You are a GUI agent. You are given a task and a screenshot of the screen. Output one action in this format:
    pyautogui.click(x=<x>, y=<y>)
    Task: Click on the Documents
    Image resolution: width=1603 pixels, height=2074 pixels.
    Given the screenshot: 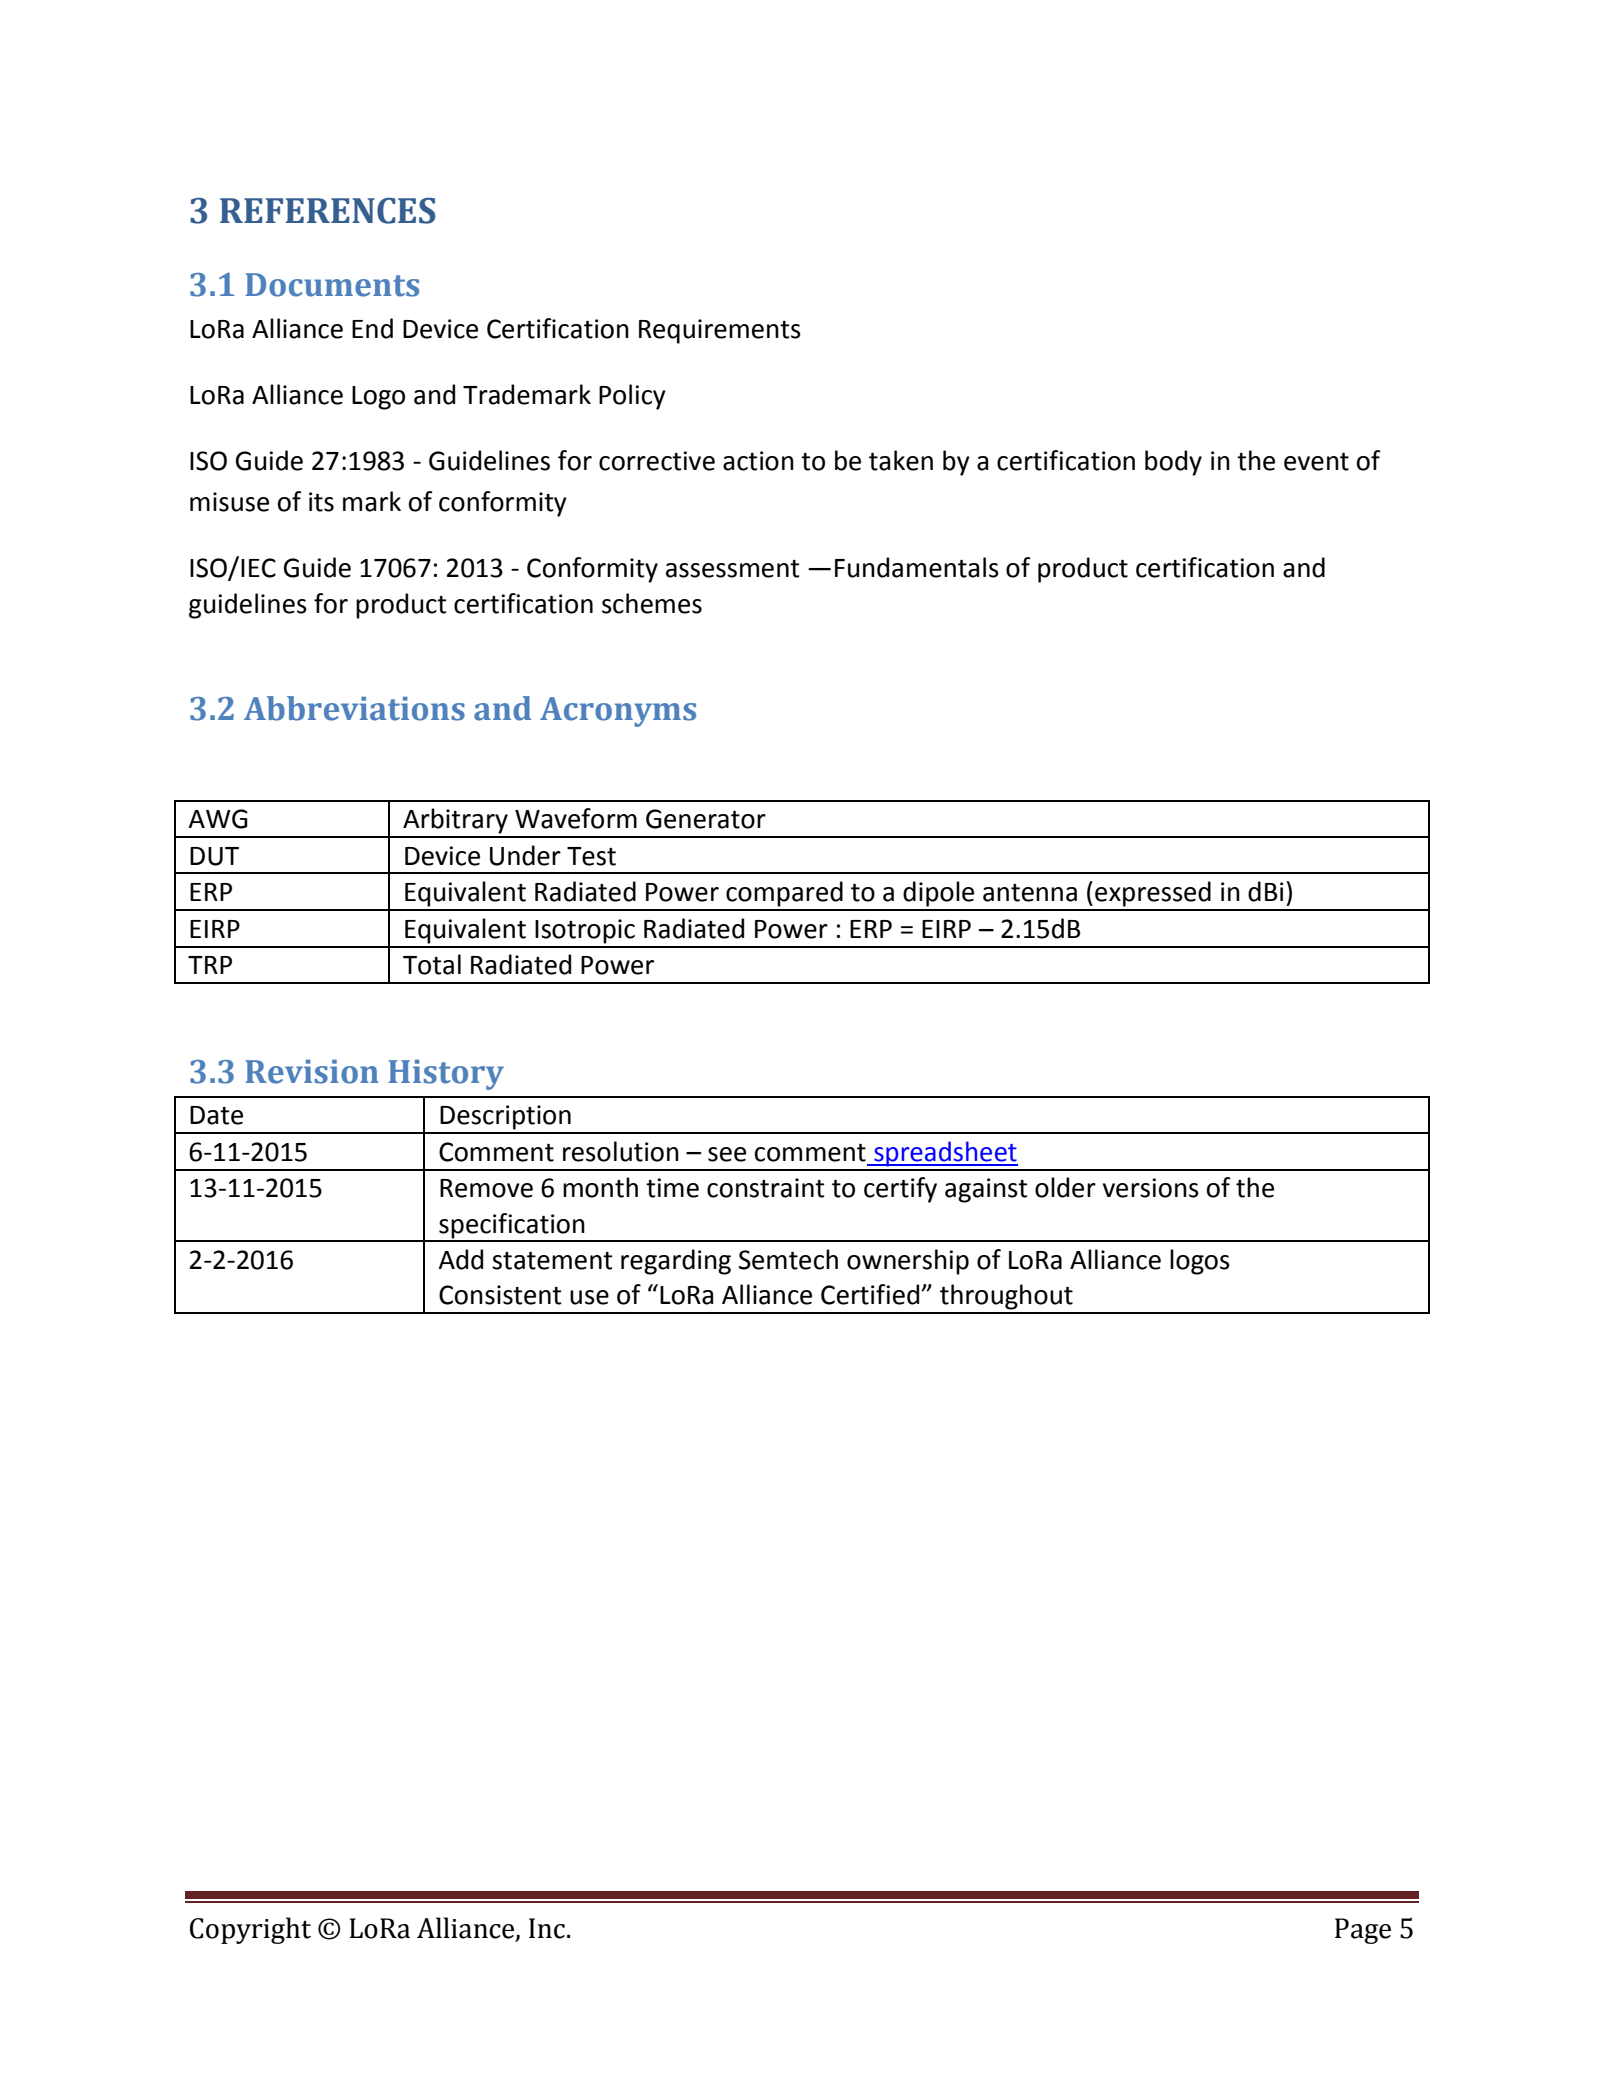 What is the action you would take?
    pyautogui.click(x=332, y=285)
